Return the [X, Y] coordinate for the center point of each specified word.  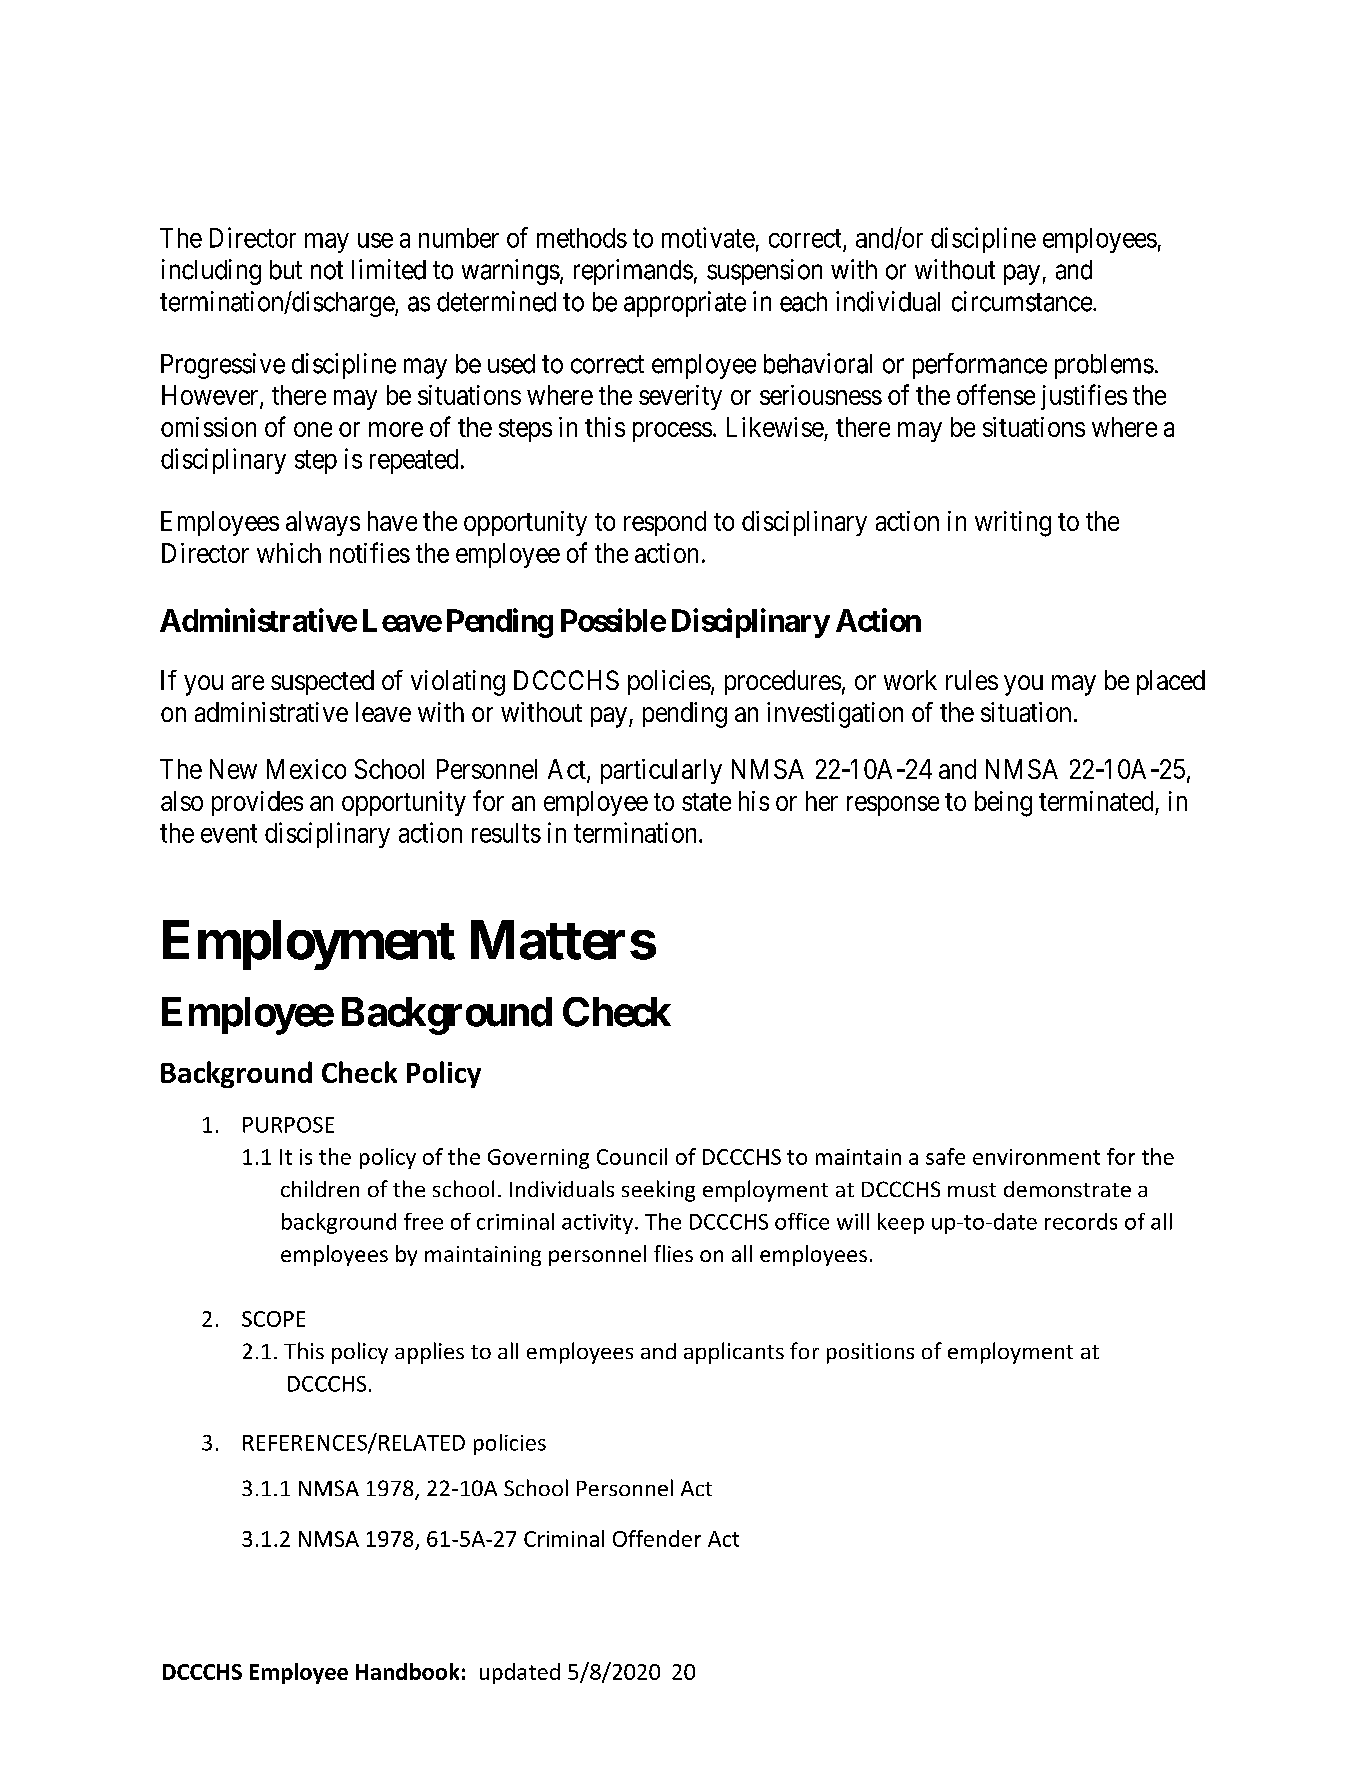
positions [870, 1353]
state [706, 802]
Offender [657, 1538]
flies [673, 1253]
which [289, 553]
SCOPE [273, 1319]
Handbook [407, 1671]
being [1003, 804]
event [229, 834]
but [286, 270]
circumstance [1023, 301]
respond [665, 523]
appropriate [685, 304]
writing [1013, 524]
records [1081, 1221]
